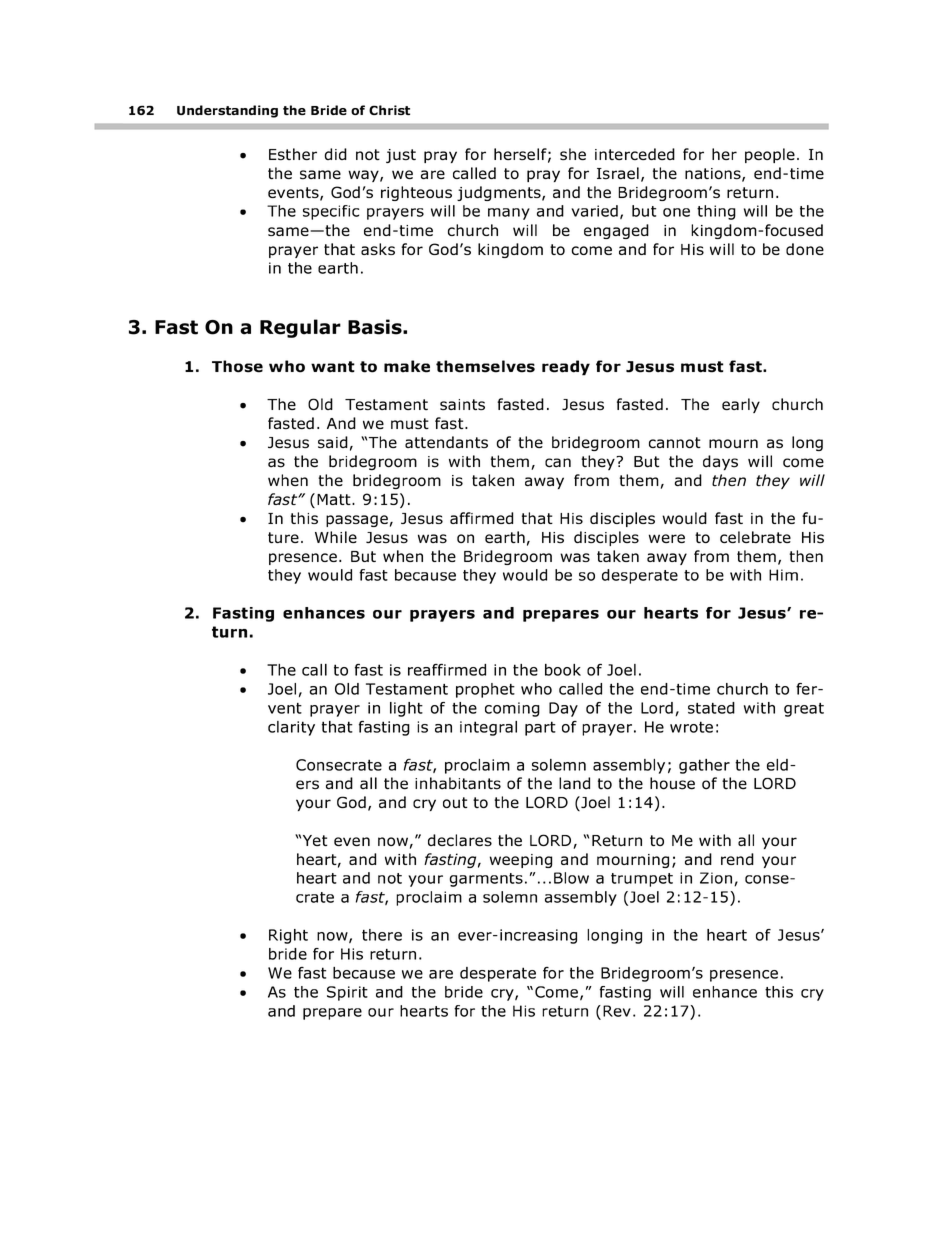 The height and width of the page is (1233, 952). I want to click on she, so click(573, 154).
